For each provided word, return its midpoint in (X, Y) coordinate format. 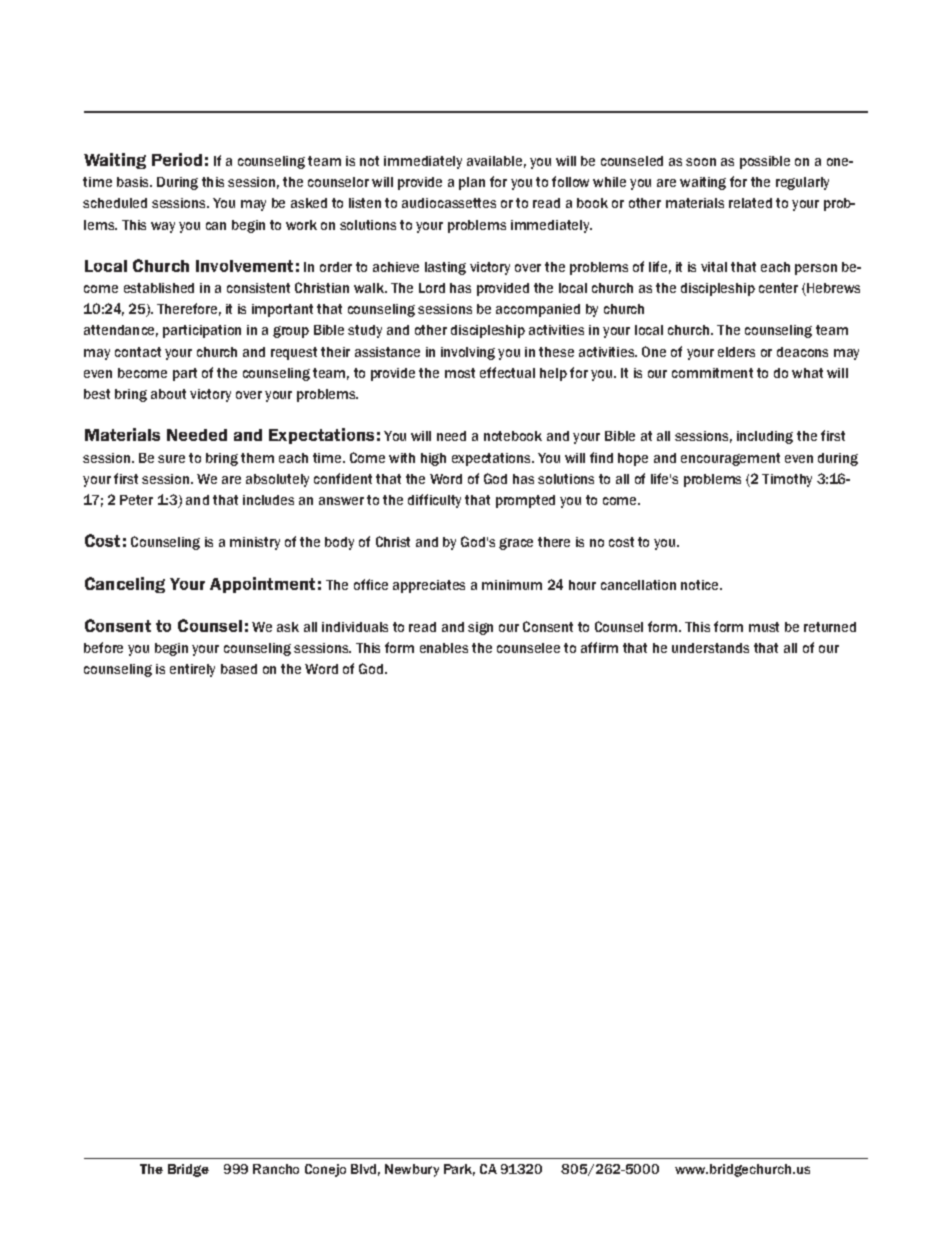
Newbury (412, 1170)
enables (444, 648)
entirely (192, 670)
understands (710, 648)
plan (472, 183)
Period (177, 159)
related (750, 203)
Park (459, 1170)
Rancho (276, 1169)
